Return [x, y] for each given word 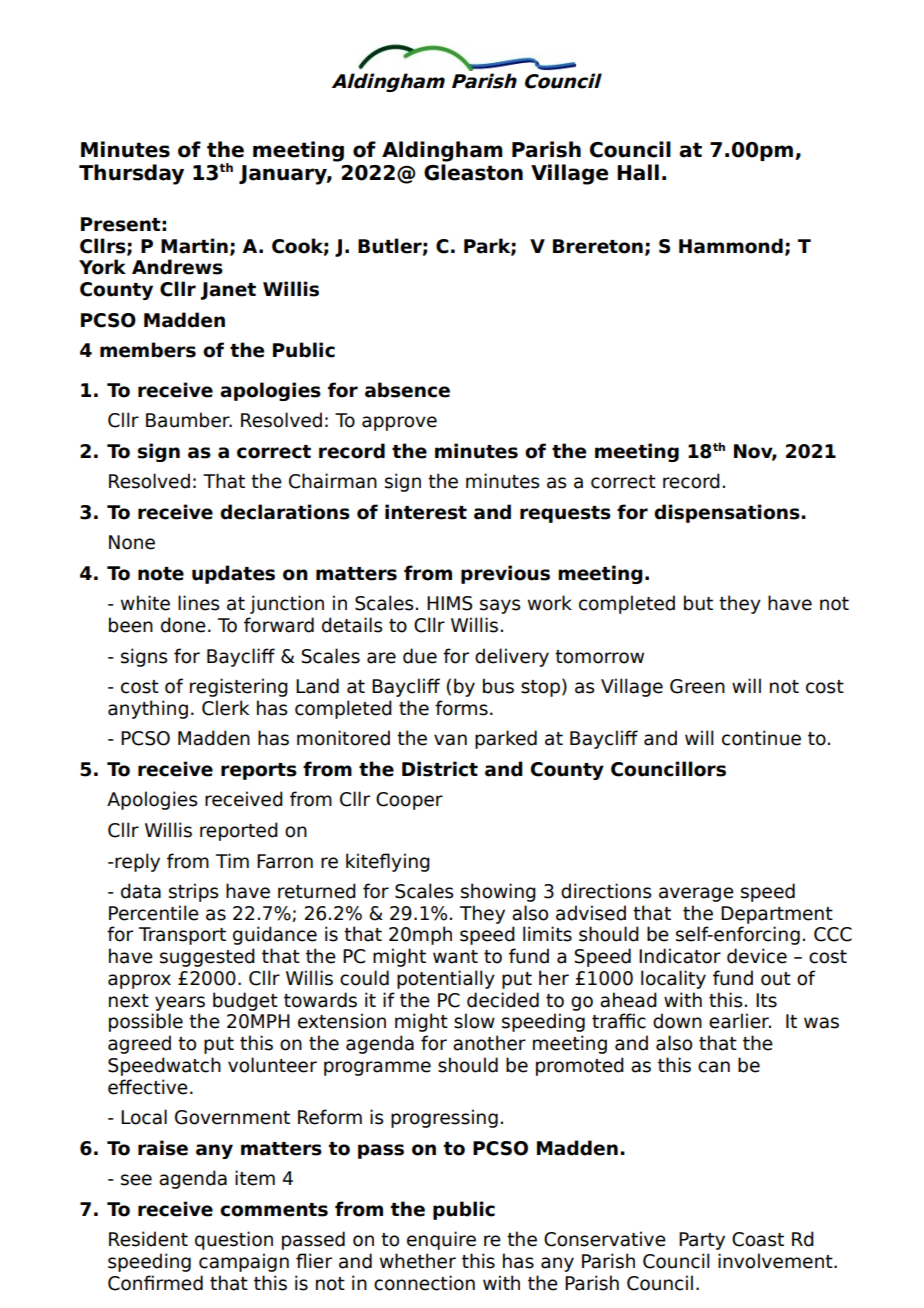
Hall [638, 172]
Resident [148, 1239]
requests [565, 514]
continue [761, 738]
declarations [285, 512]
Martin [194, 246]
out [776, 979]
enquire [441, 1240]
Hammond [731, 246]
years [180, 1003]
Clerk [225, 708]
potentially [446, 979]
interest [426, 512]
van [450, 740]
